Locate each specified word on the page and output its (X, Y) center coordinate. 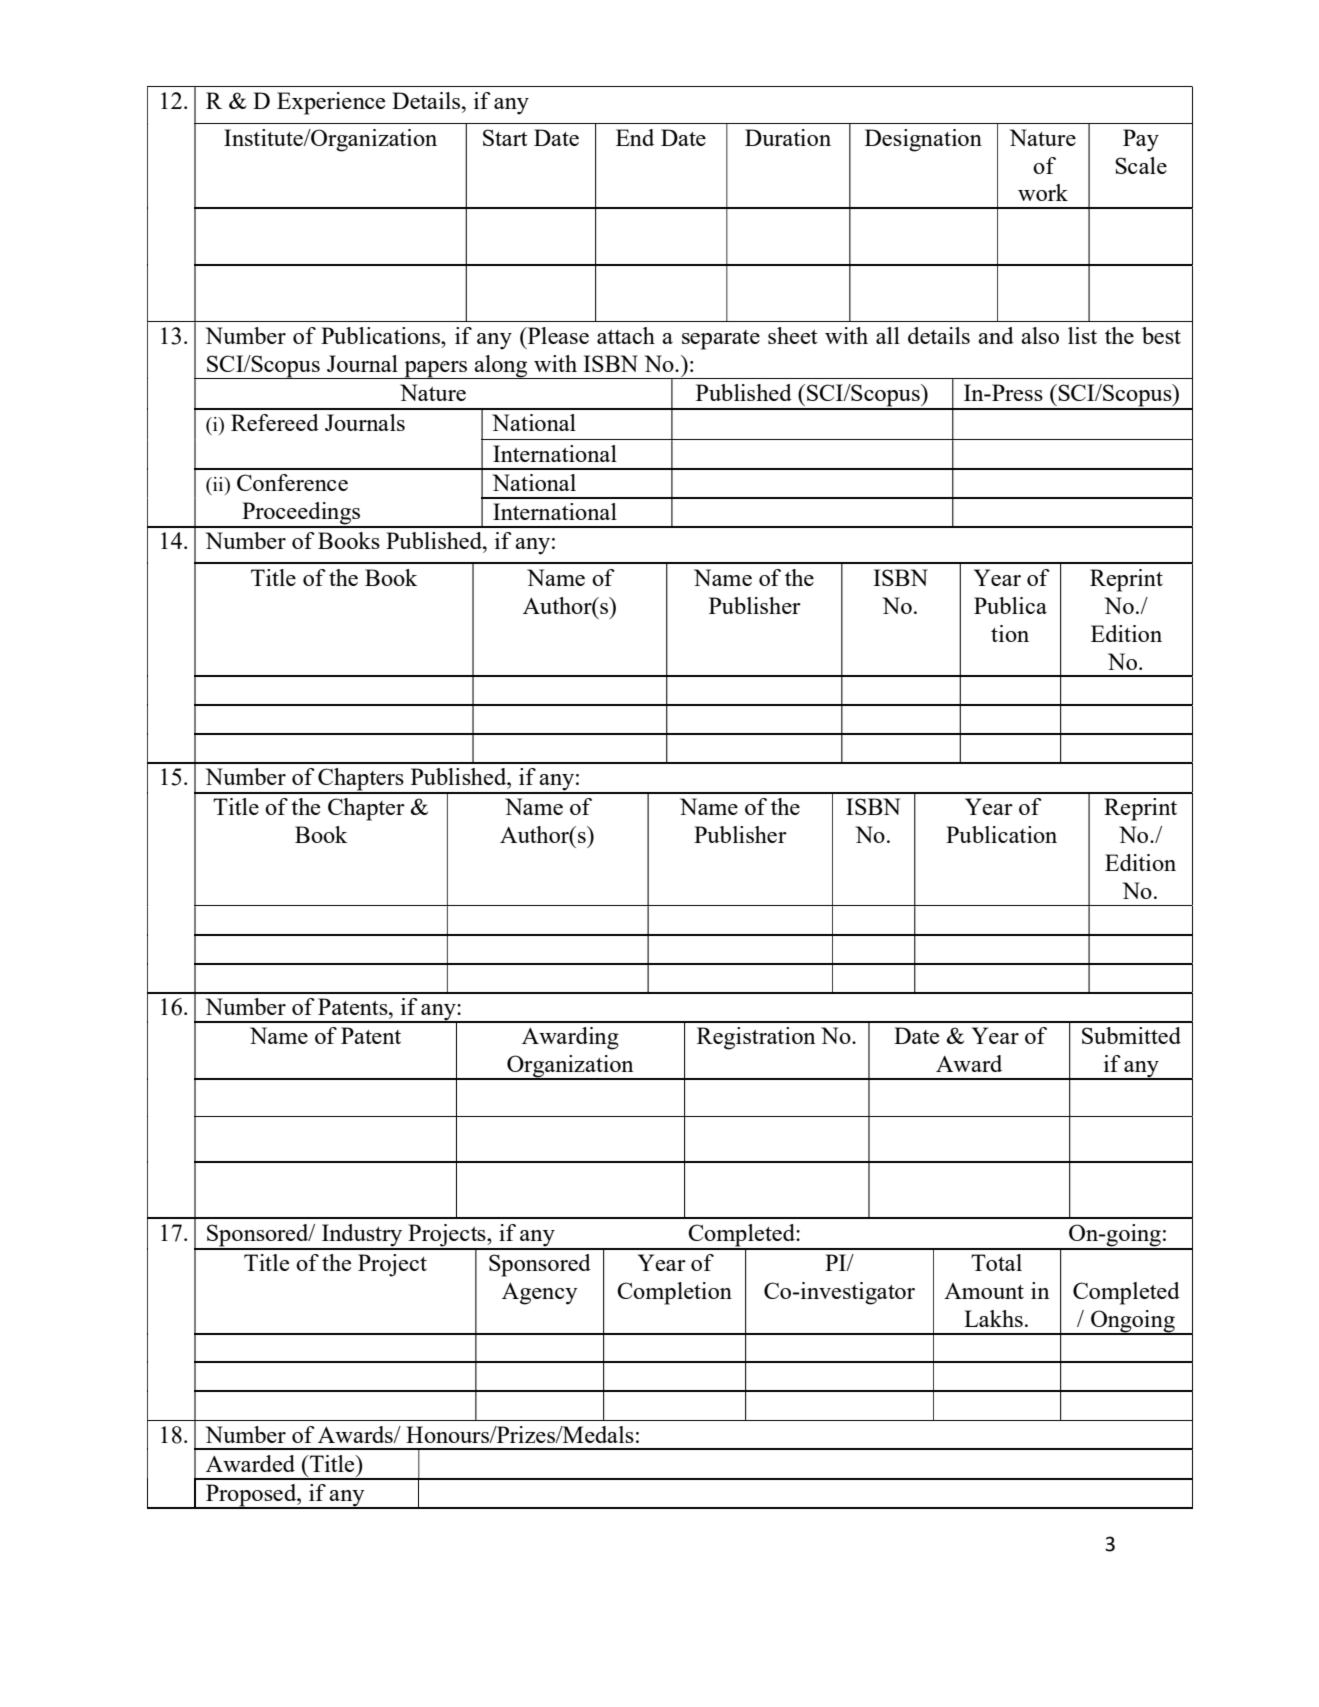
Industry (362, 1236)
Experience (331, 103)
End (635, 137)
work (1043, 192)
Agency (540, 1294)
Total (996, 1262)
